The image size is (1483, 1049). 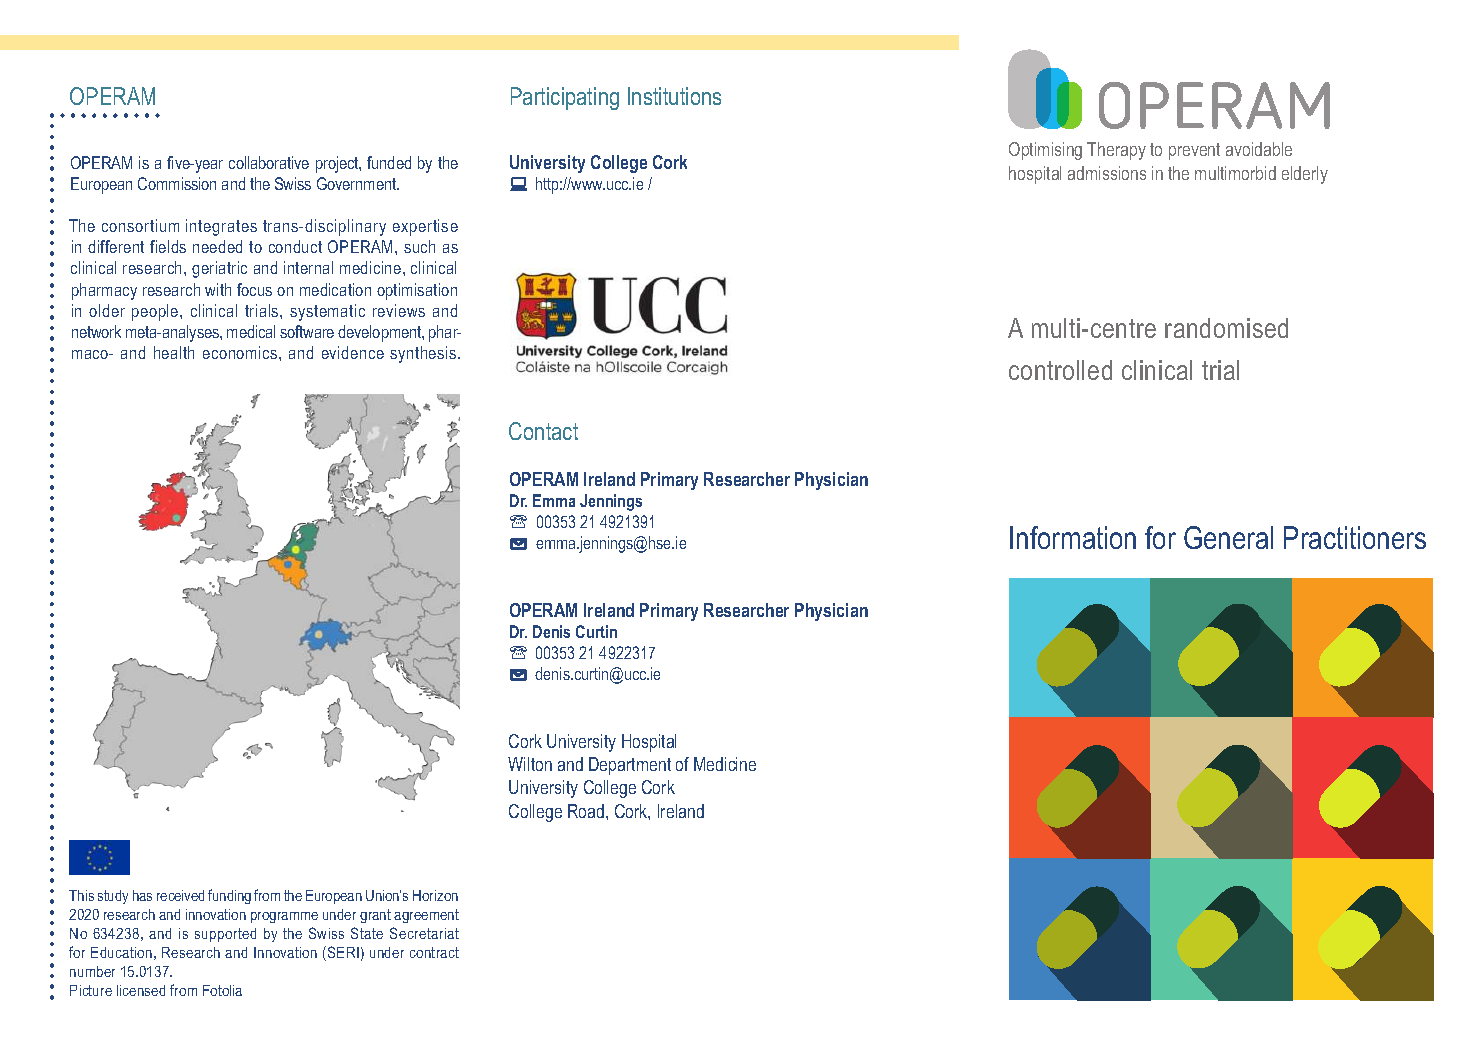 I want to click on Contact, so click(x=543, y=431).
